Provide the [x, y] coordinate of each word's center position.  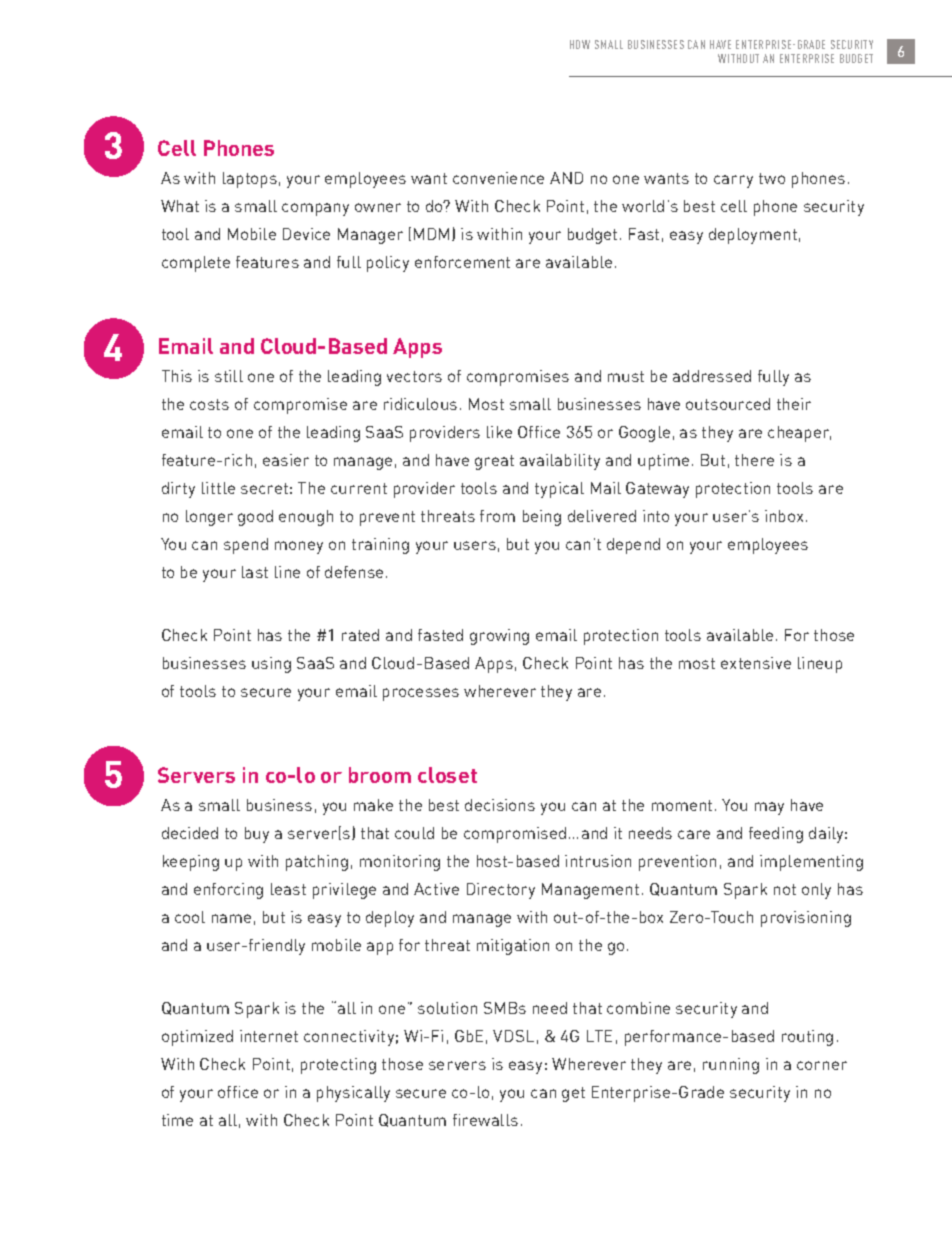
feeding [776, 835]
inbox [784, 516]
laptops [250, 180]
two [772, 178]
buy [257, 835]
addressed [712, 376]
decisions [500, 805]
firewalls [485, 1120]
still [229, 376]
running [731, 1066]
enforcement [462, 262]
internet [269, 1036]
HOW [580, 44]
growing [499, 637]
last [255, 572]
